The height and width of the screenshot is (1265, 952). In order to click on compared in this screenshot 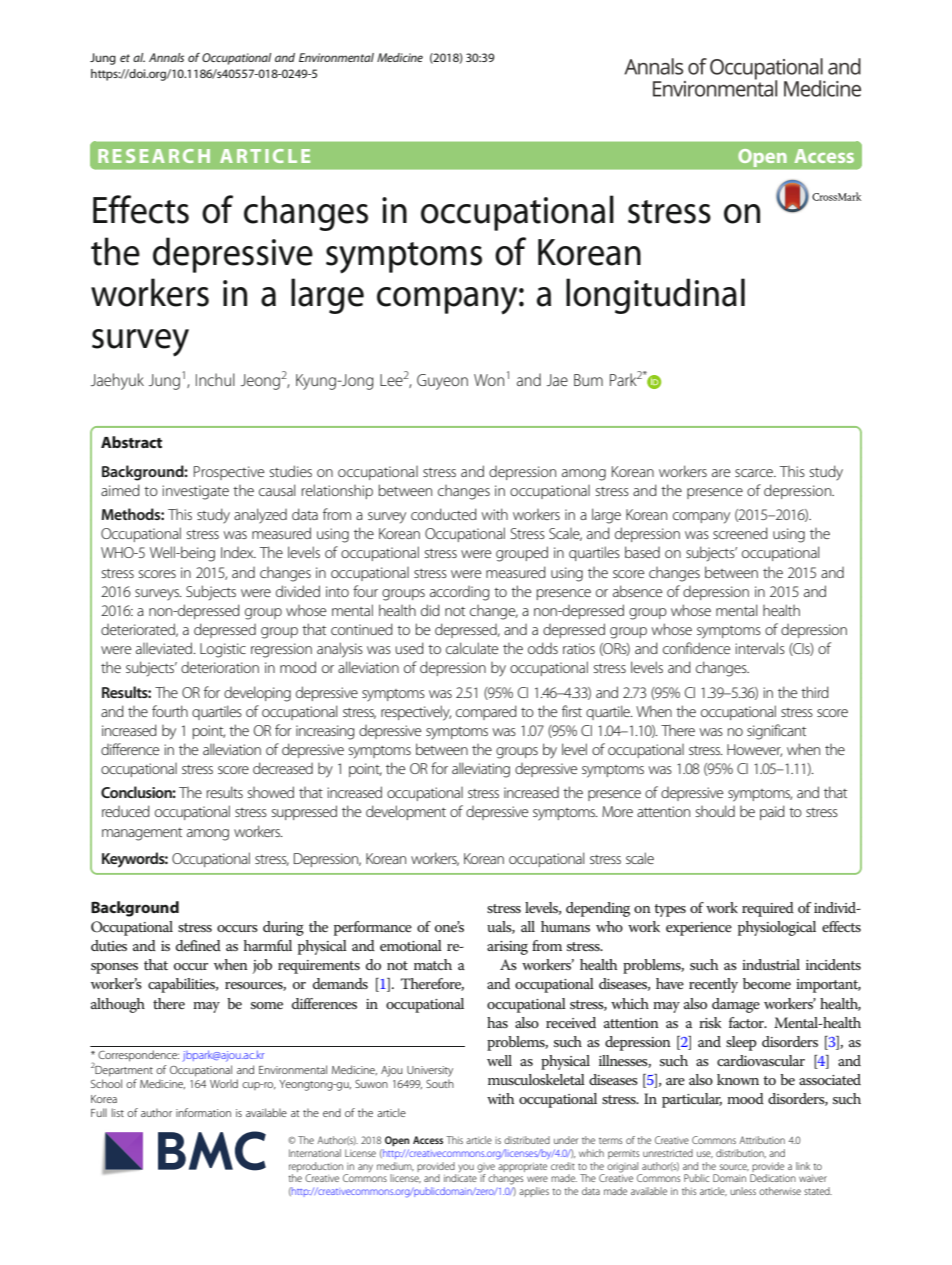, I will do `click(486, 712)`.
